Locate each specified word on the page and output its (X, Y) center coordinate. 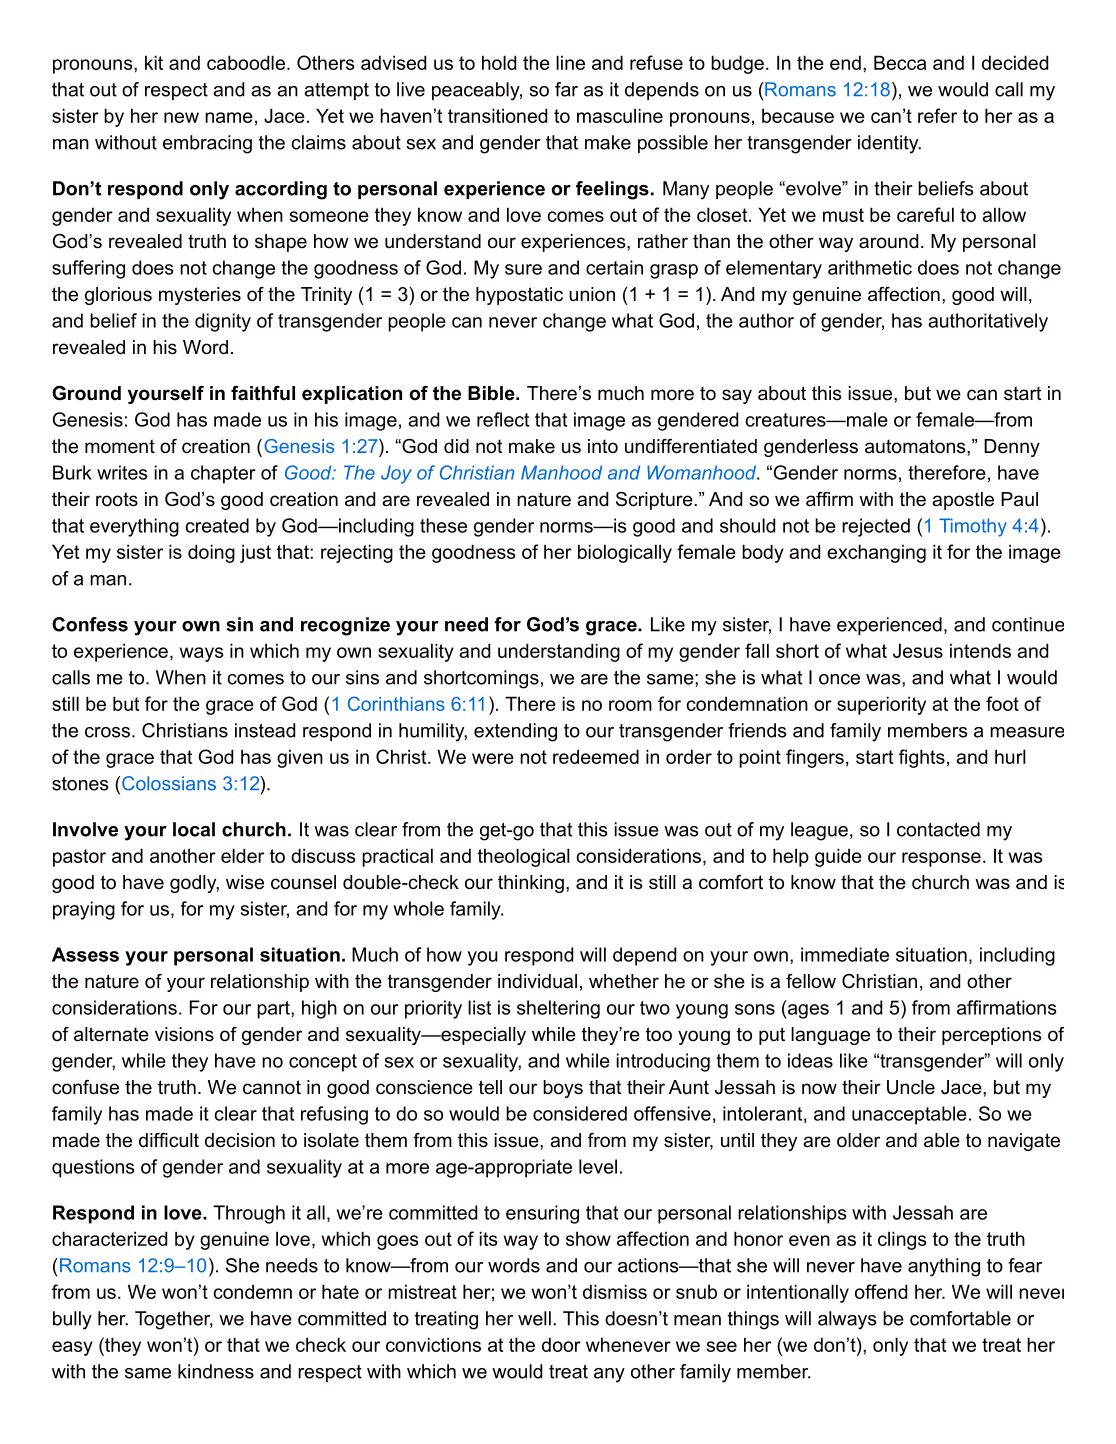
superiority (881, 705)
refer (937, 115)
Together (173, 1320)
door (561, 1344)
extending (515, 732)
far (566, 89)
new (181, 117)
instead (265, 730)
